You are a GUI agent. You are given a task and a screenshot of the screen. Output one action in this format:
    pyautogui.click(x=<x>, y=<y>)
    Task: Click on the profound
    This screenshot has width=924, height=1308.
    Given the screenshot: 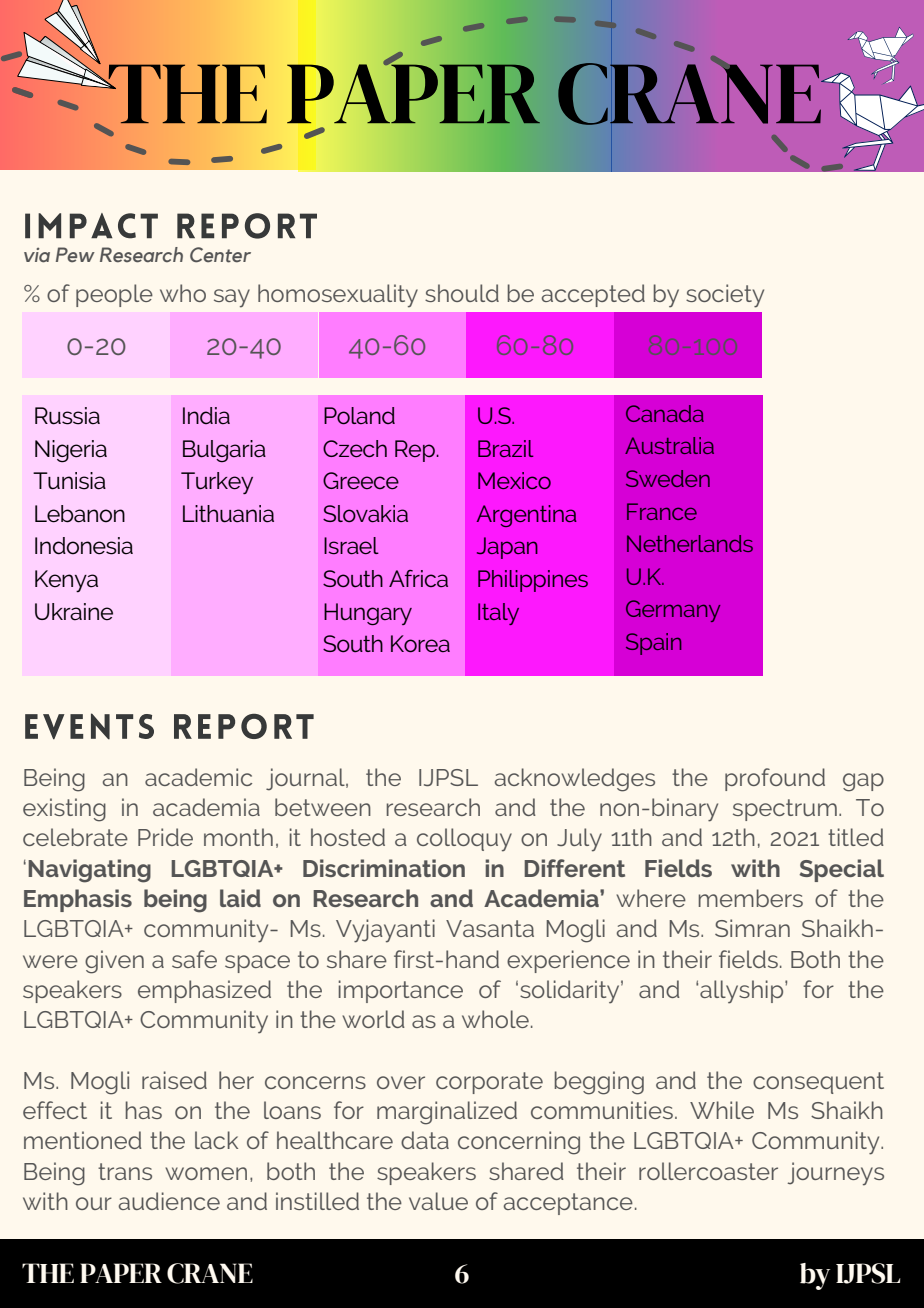 What is the action you would take?
    pyautogui.click(x=775, y=779)
